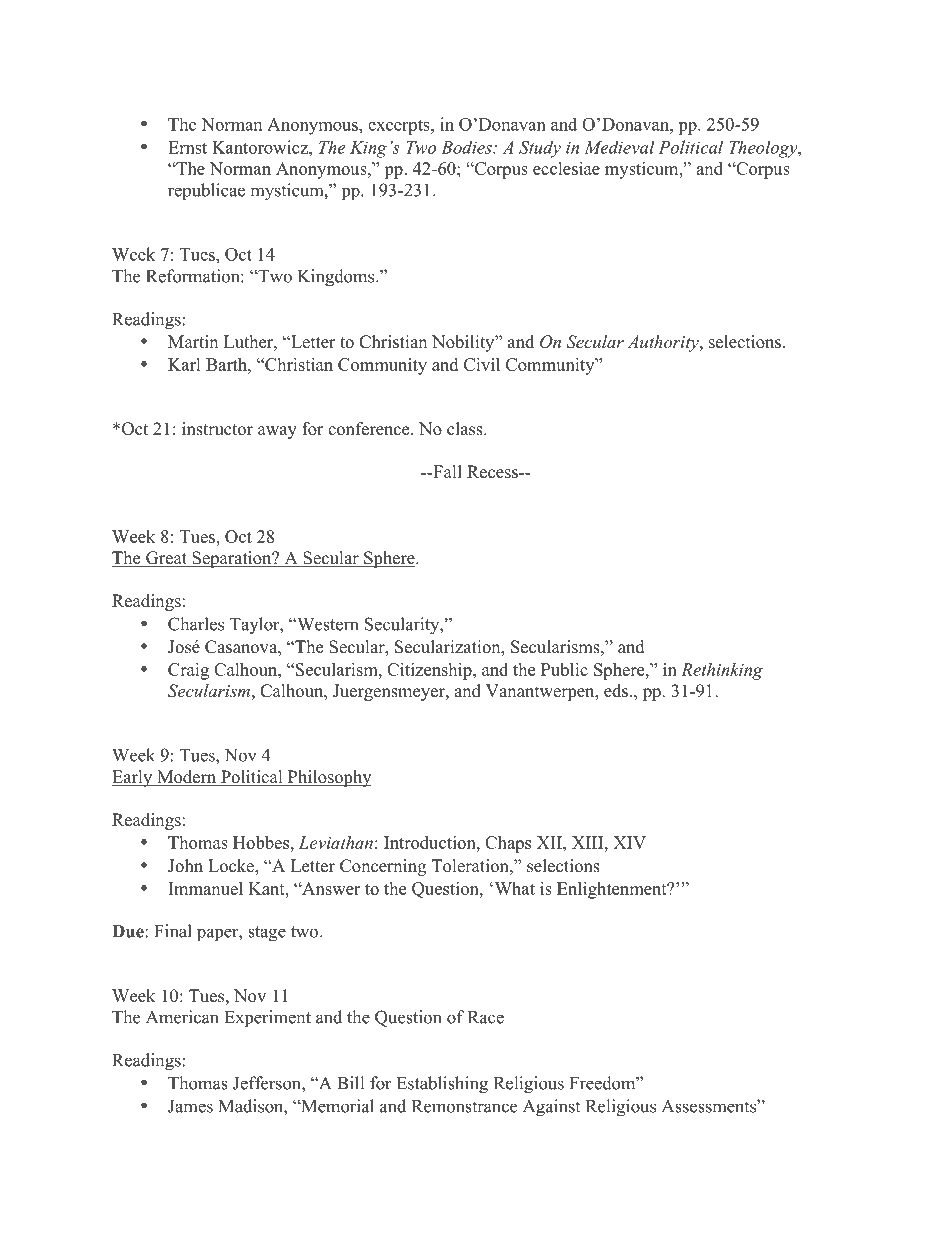  I want to click on James, so click(190, 1106).
